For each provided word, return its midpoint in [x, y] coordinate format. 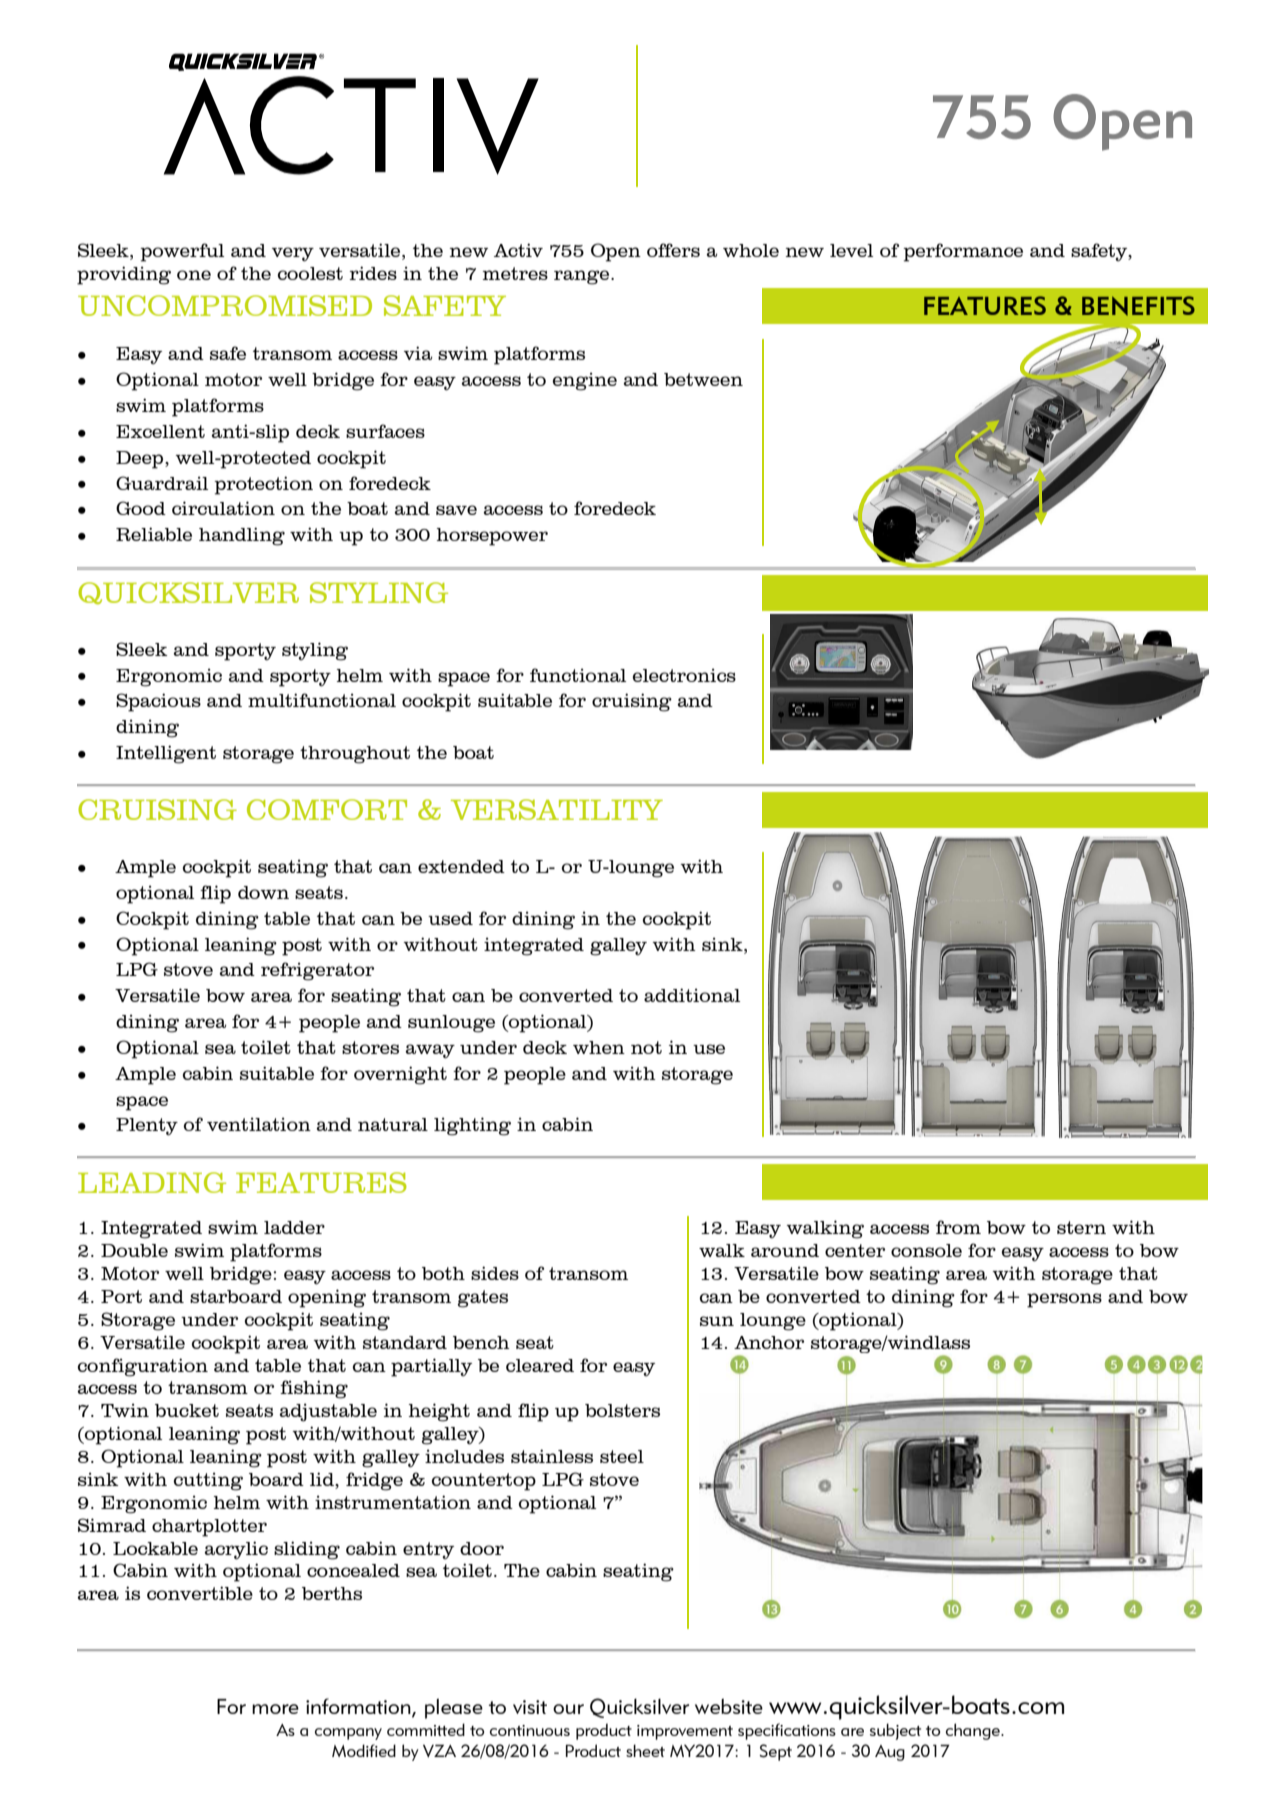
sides [495, 1273]
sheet [645, 1750]
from [958, 1227]
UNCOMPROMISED [225, 305]
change [974, 1731]
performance [963, 252]
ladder [294, 1227]
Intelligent [166, 754]
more [275, 1709]
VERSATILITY [557, 809]
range [583, 277]
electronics [684, 675]
